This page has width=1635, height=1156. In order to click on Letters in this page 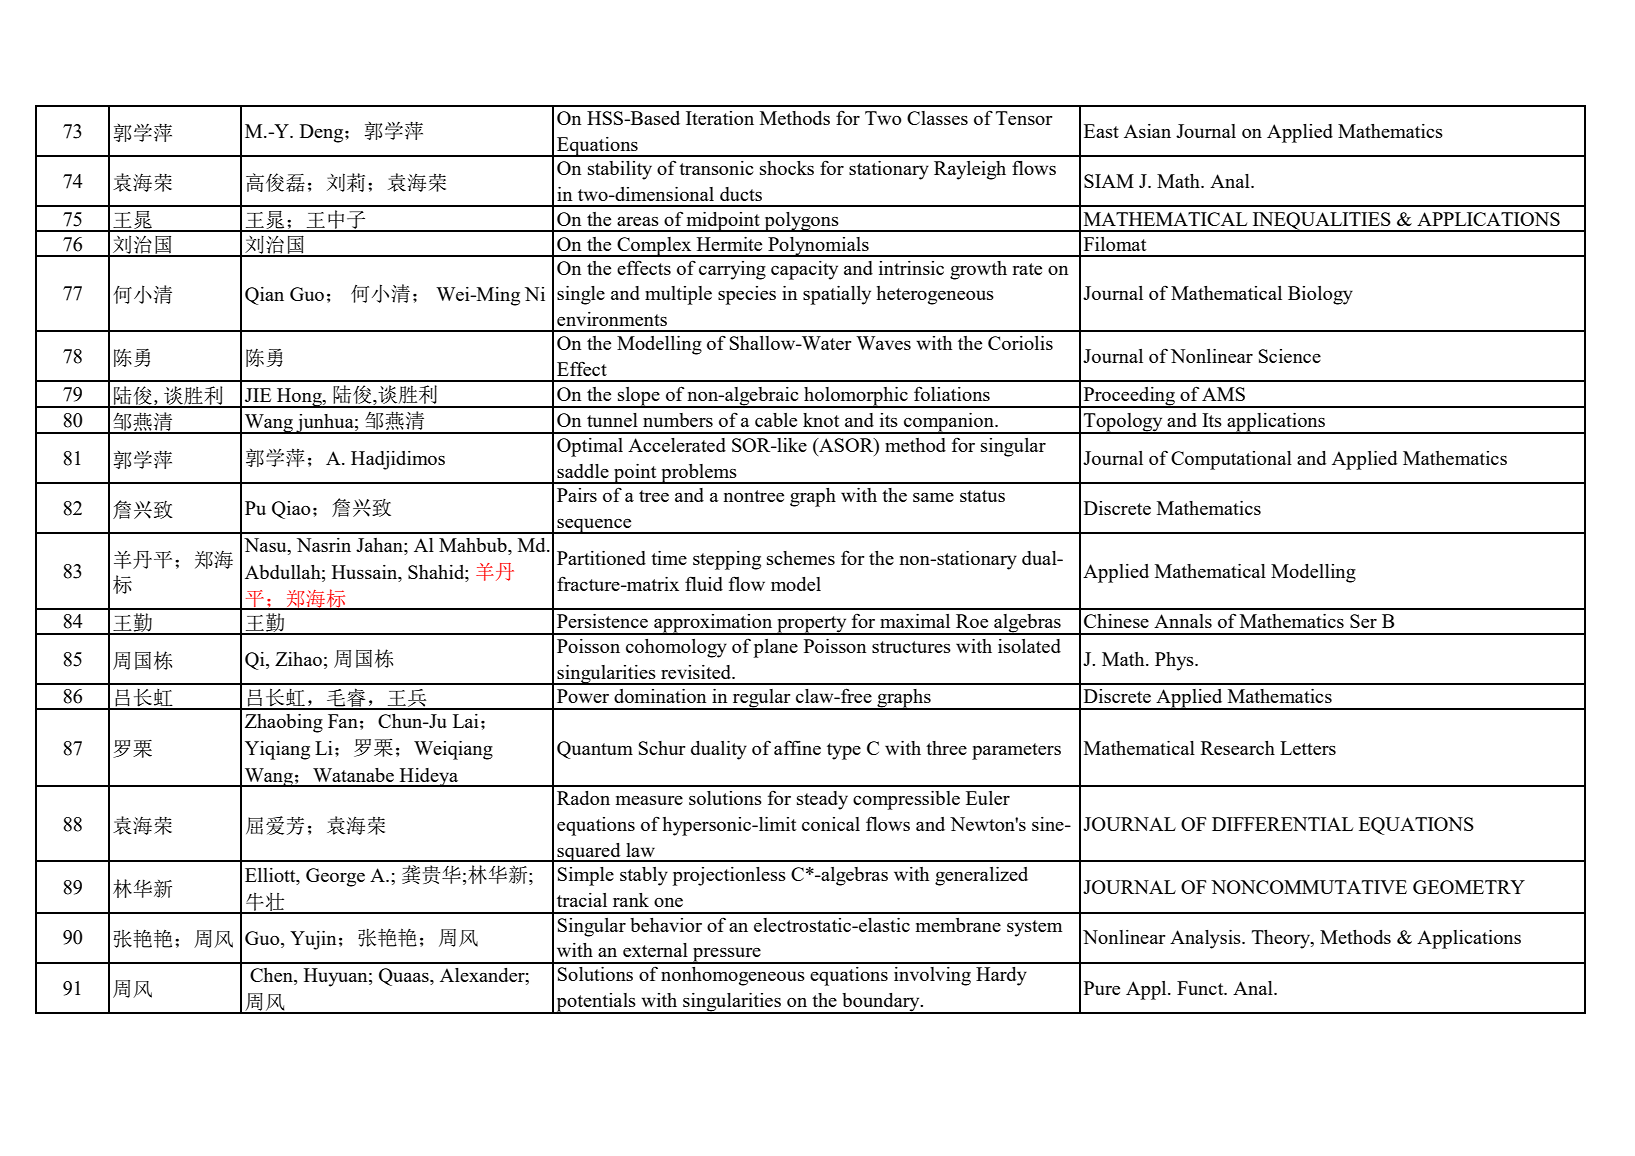, I will do `click(1308, 748)`.
